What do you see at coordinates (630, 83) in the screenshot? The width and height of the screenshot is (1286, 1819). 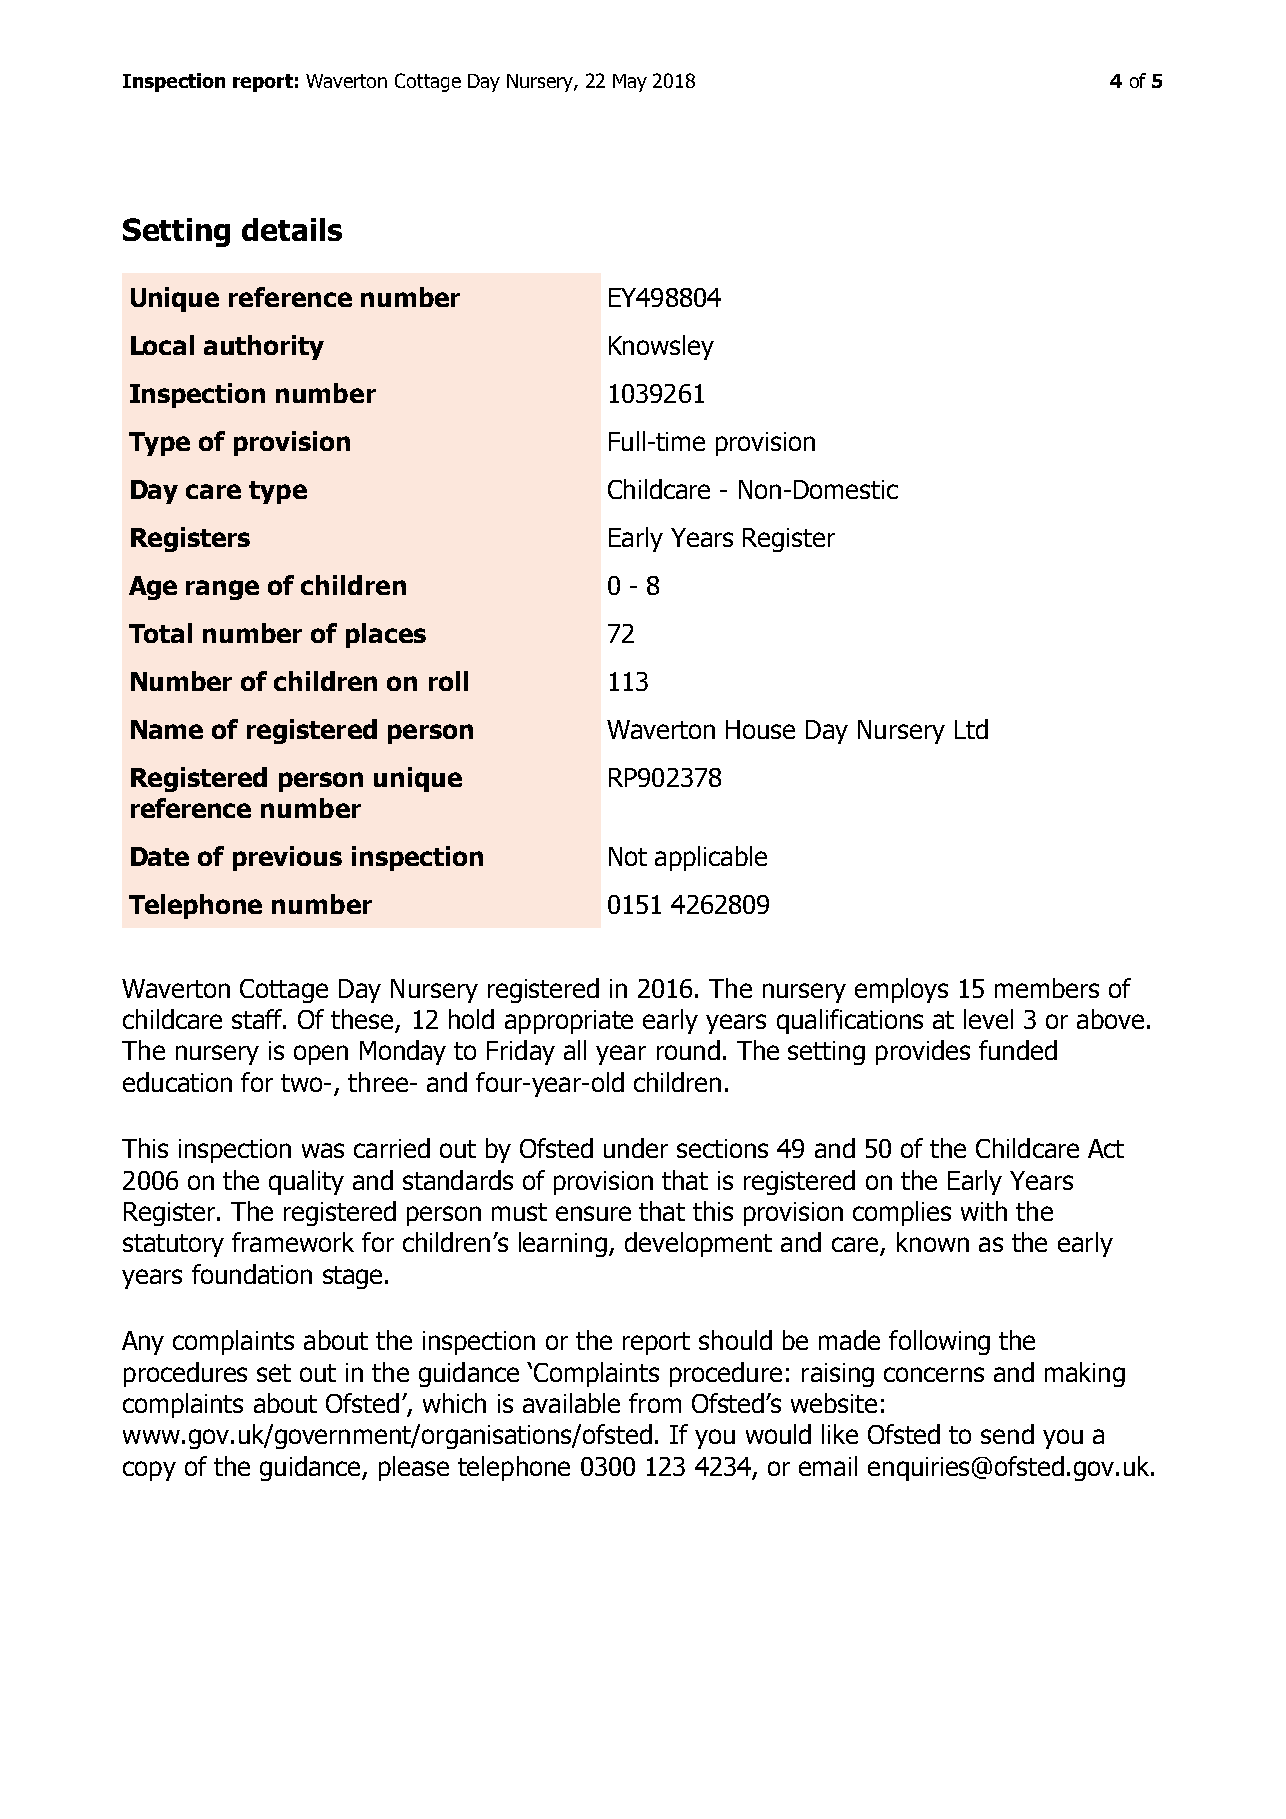 I see `May` at bounding box center [630, 83].
